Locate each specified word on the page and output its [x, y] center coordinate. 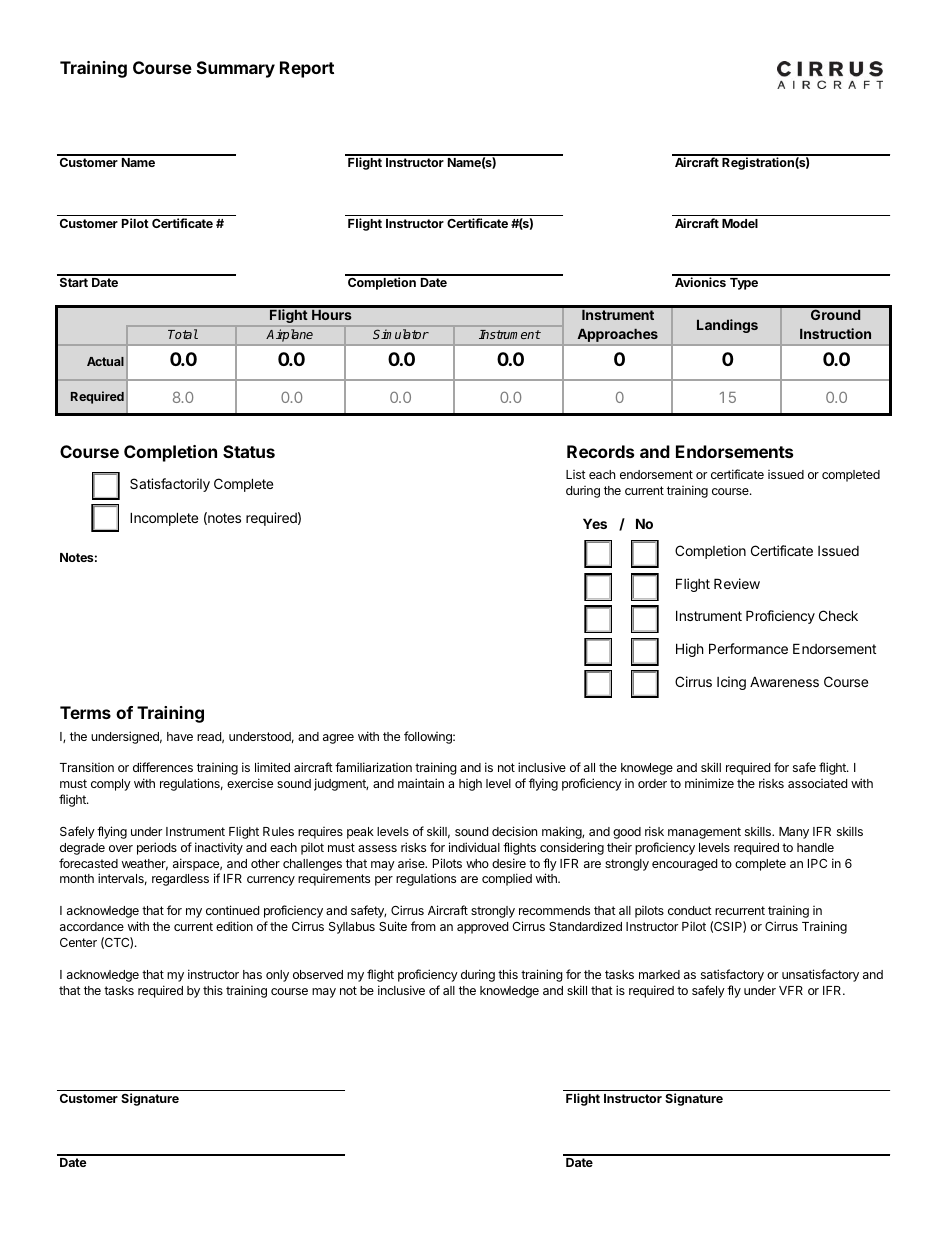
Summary [236, 69]
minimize [709, 783]
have [180, 736]
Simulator [401, 334]
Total [183, 334]
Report [307, 69]
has [252, 974]
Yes [595, 523]
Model [740, 223]
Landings [727, 326]
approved [482, 928]
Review [737, 583]
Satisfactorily [170, 485]
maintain [421, 783]
